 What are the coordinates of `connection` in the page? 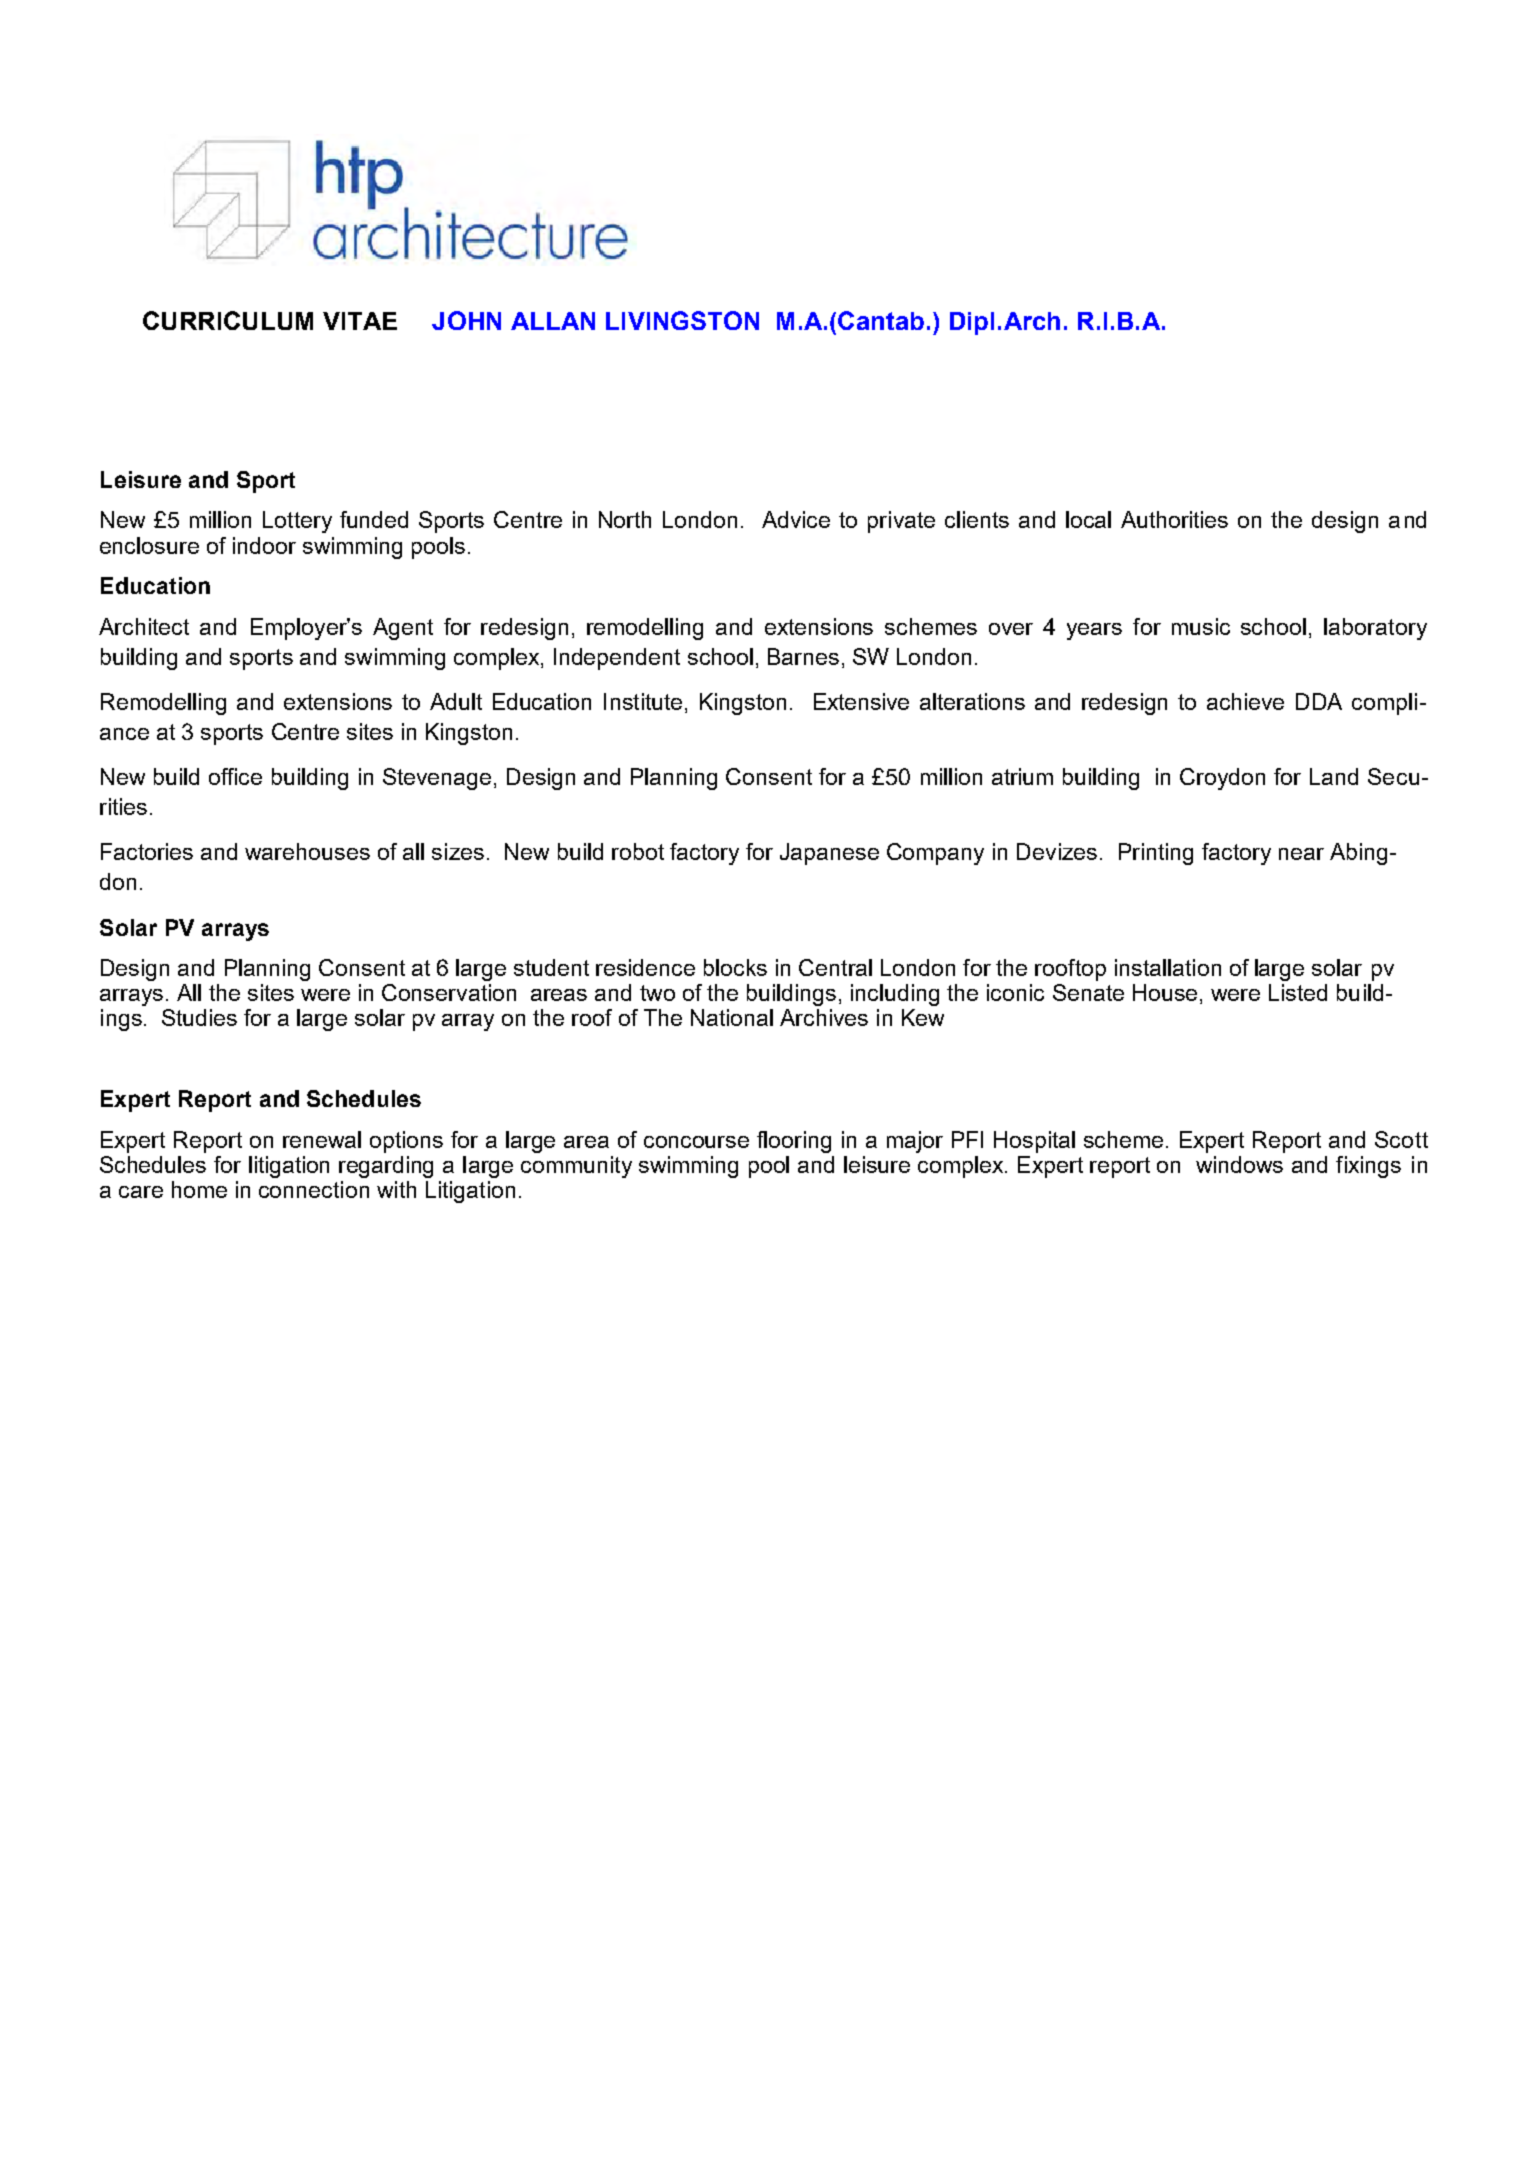 It's located at (314, 1189).
